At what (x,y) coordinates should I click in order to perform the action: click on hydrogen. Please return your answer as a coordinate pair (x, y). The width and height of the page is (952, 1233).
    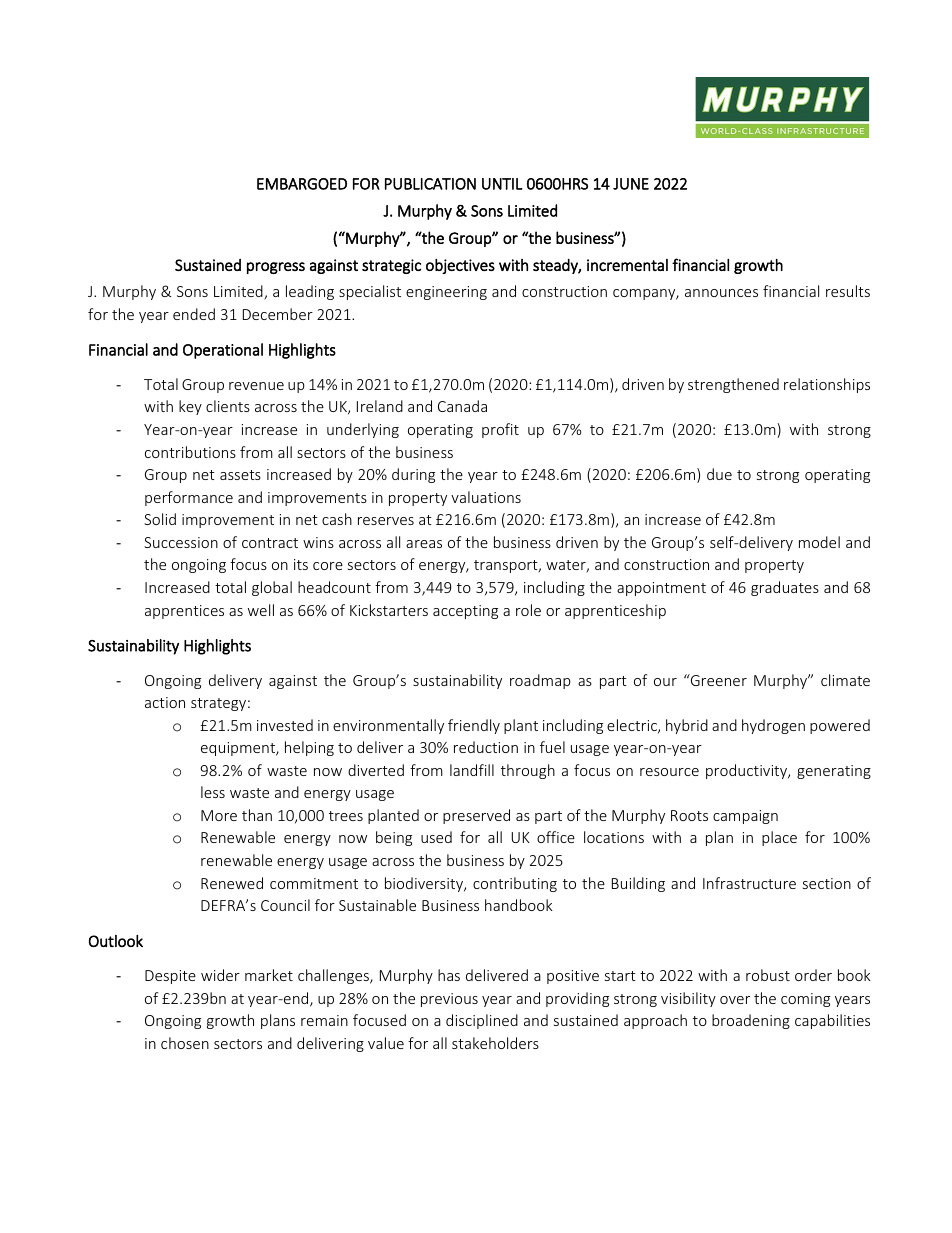
    Looking at the image, I should click on (773, 726).
